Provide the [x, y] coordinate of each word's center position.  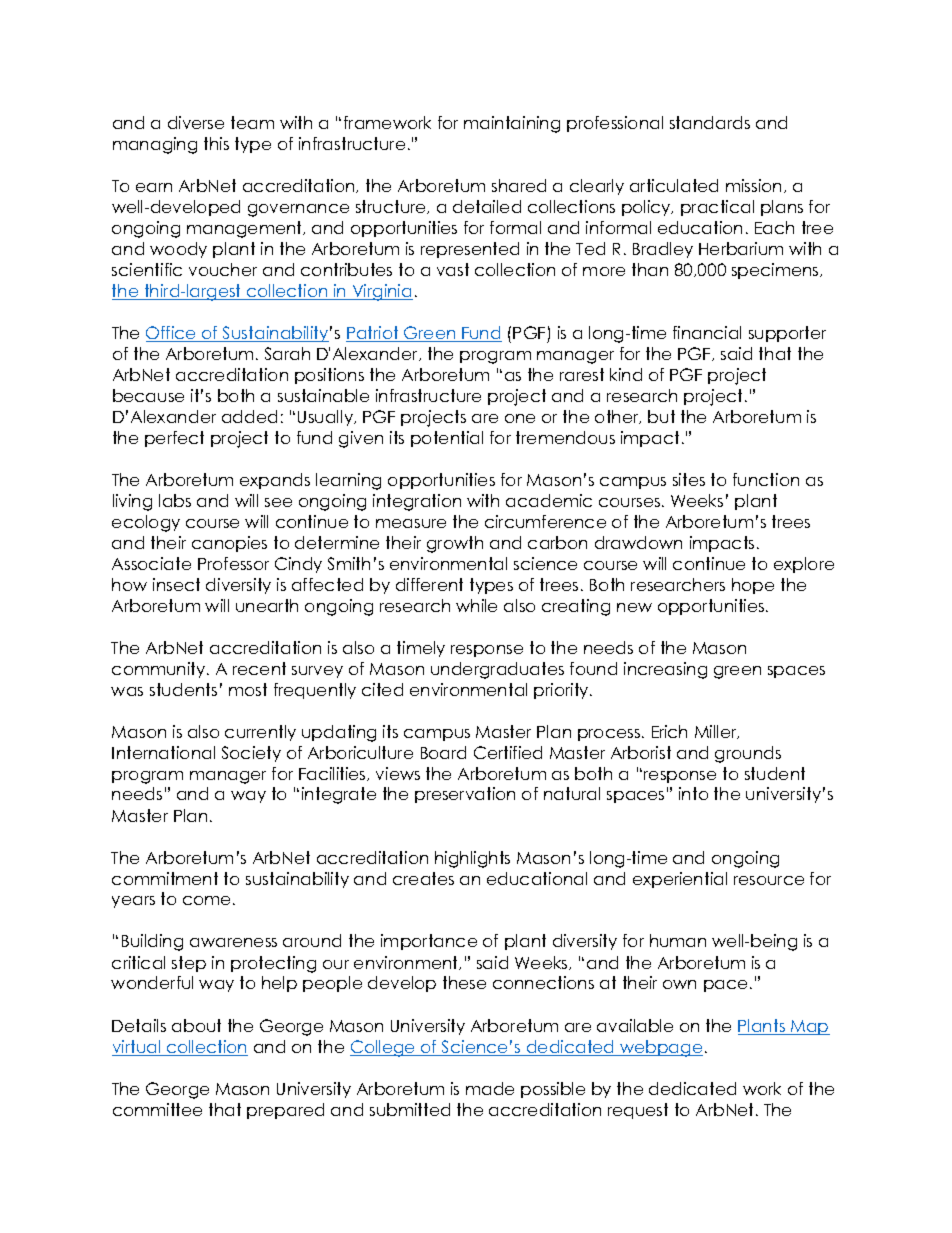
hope [753, 586]
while [476, 605]
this [216, 143]
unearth [267, 605]
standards [710, 122]
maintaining [512, 124]
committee [157, 1109]
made [490, 1088]
